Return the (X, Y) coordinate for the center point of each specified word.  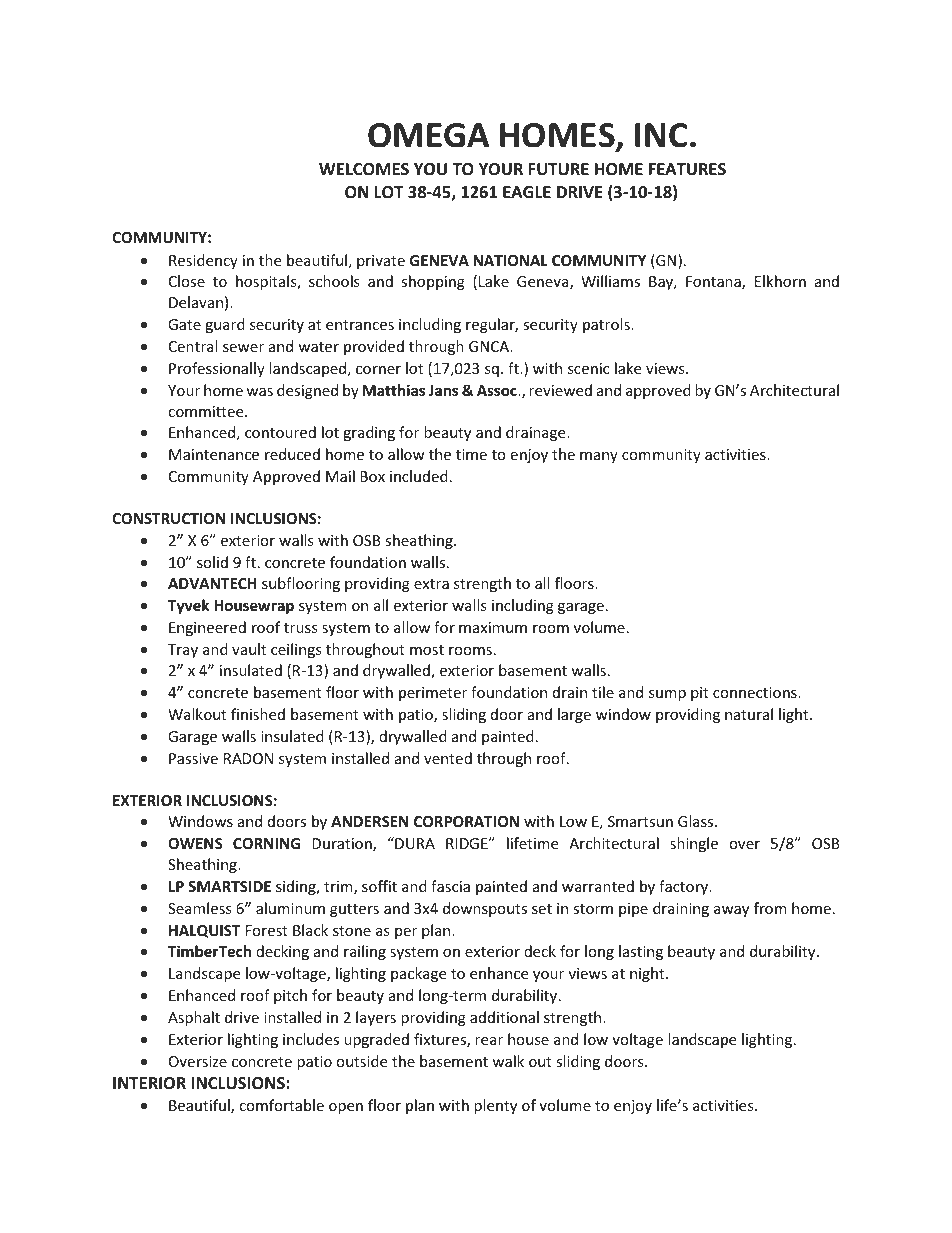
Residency (203, 261)
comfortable (281, 1105)
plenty (495, 1106)
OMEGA (428, 135)
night (648, 974)
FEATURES (687, 169)
